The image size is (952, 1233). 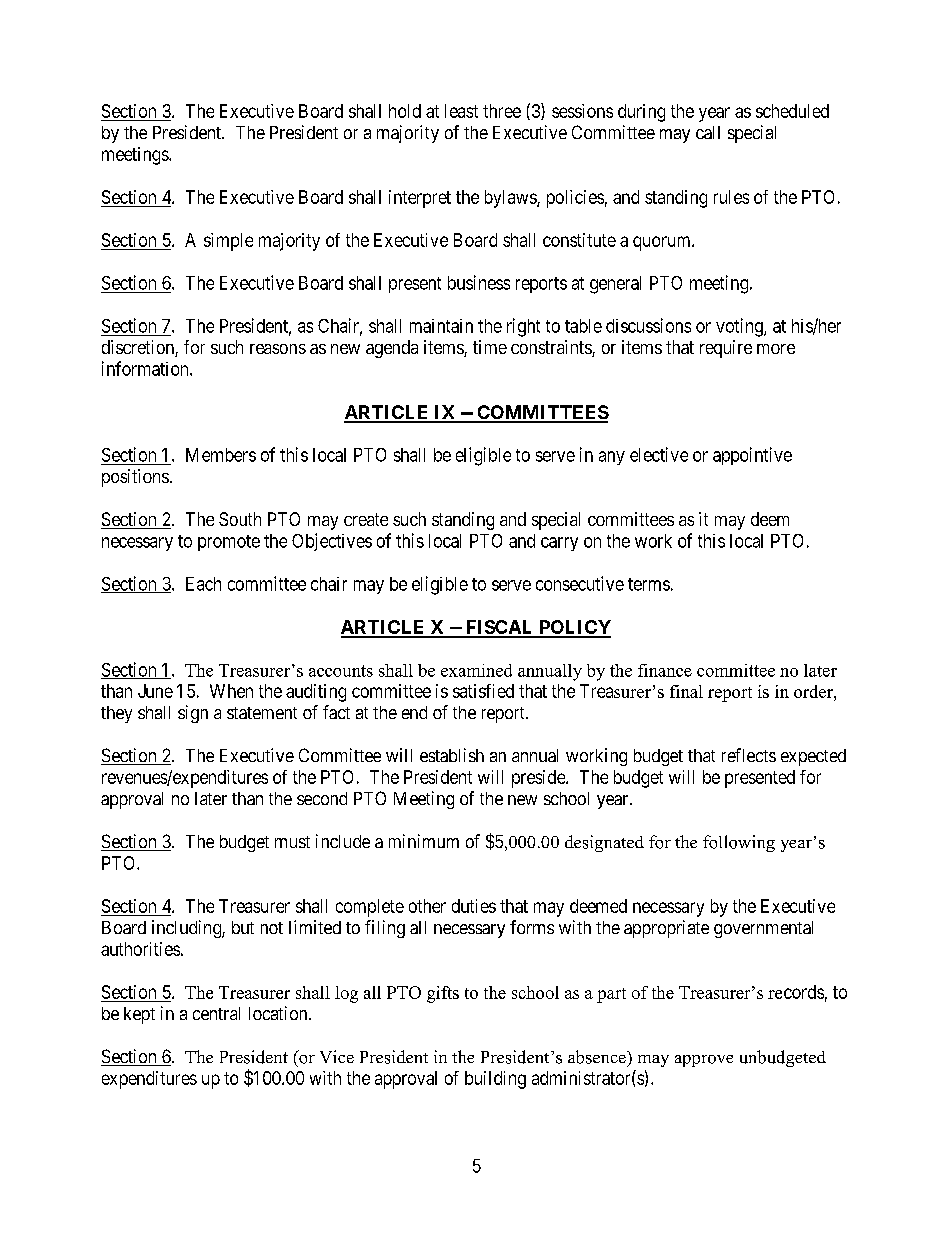 I want to click on terms, so click(x=649, y=584).
